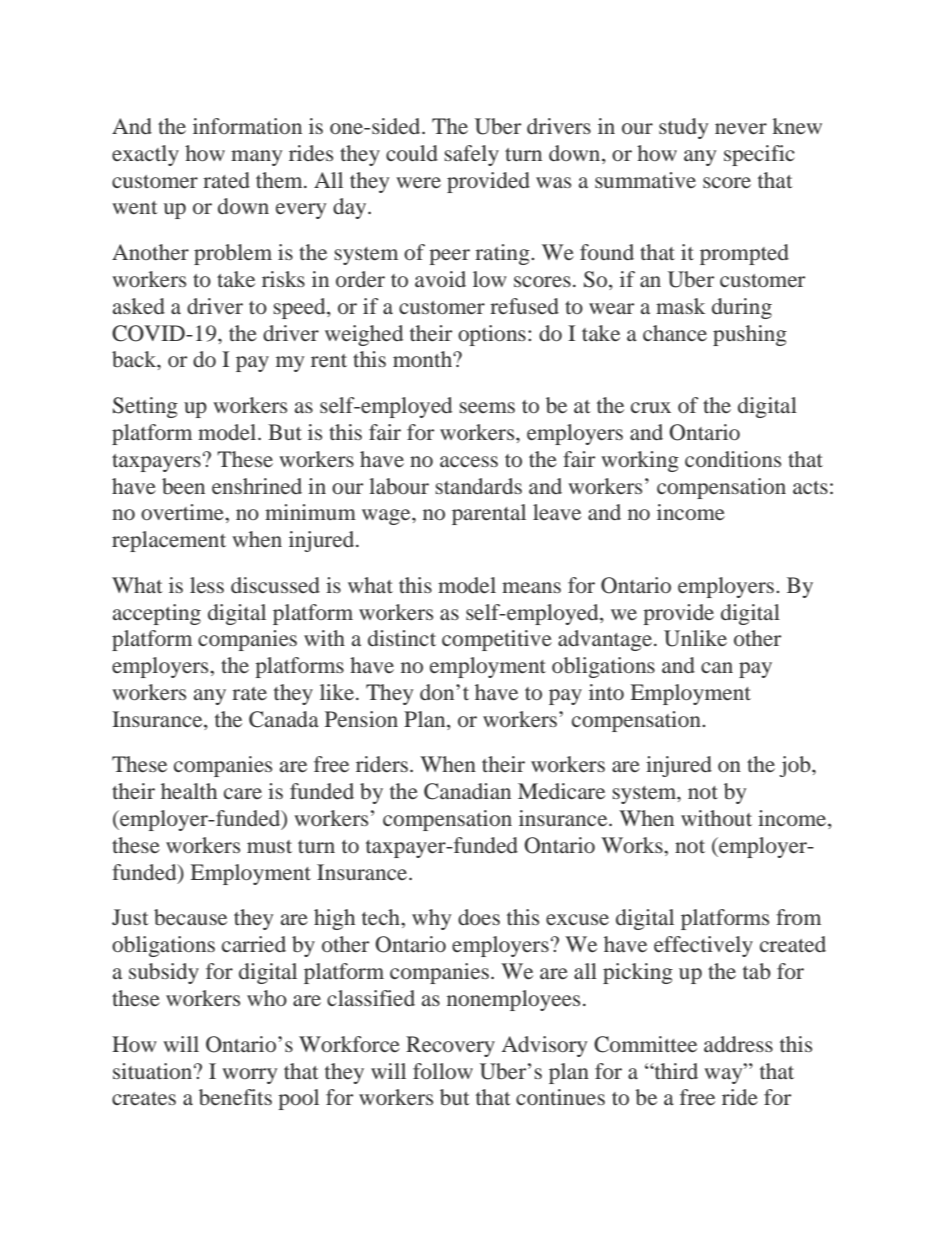 This page has width=952, height=1233. Describe the element at coordinates (759, 155) in the page. I see `specific` at that location.
